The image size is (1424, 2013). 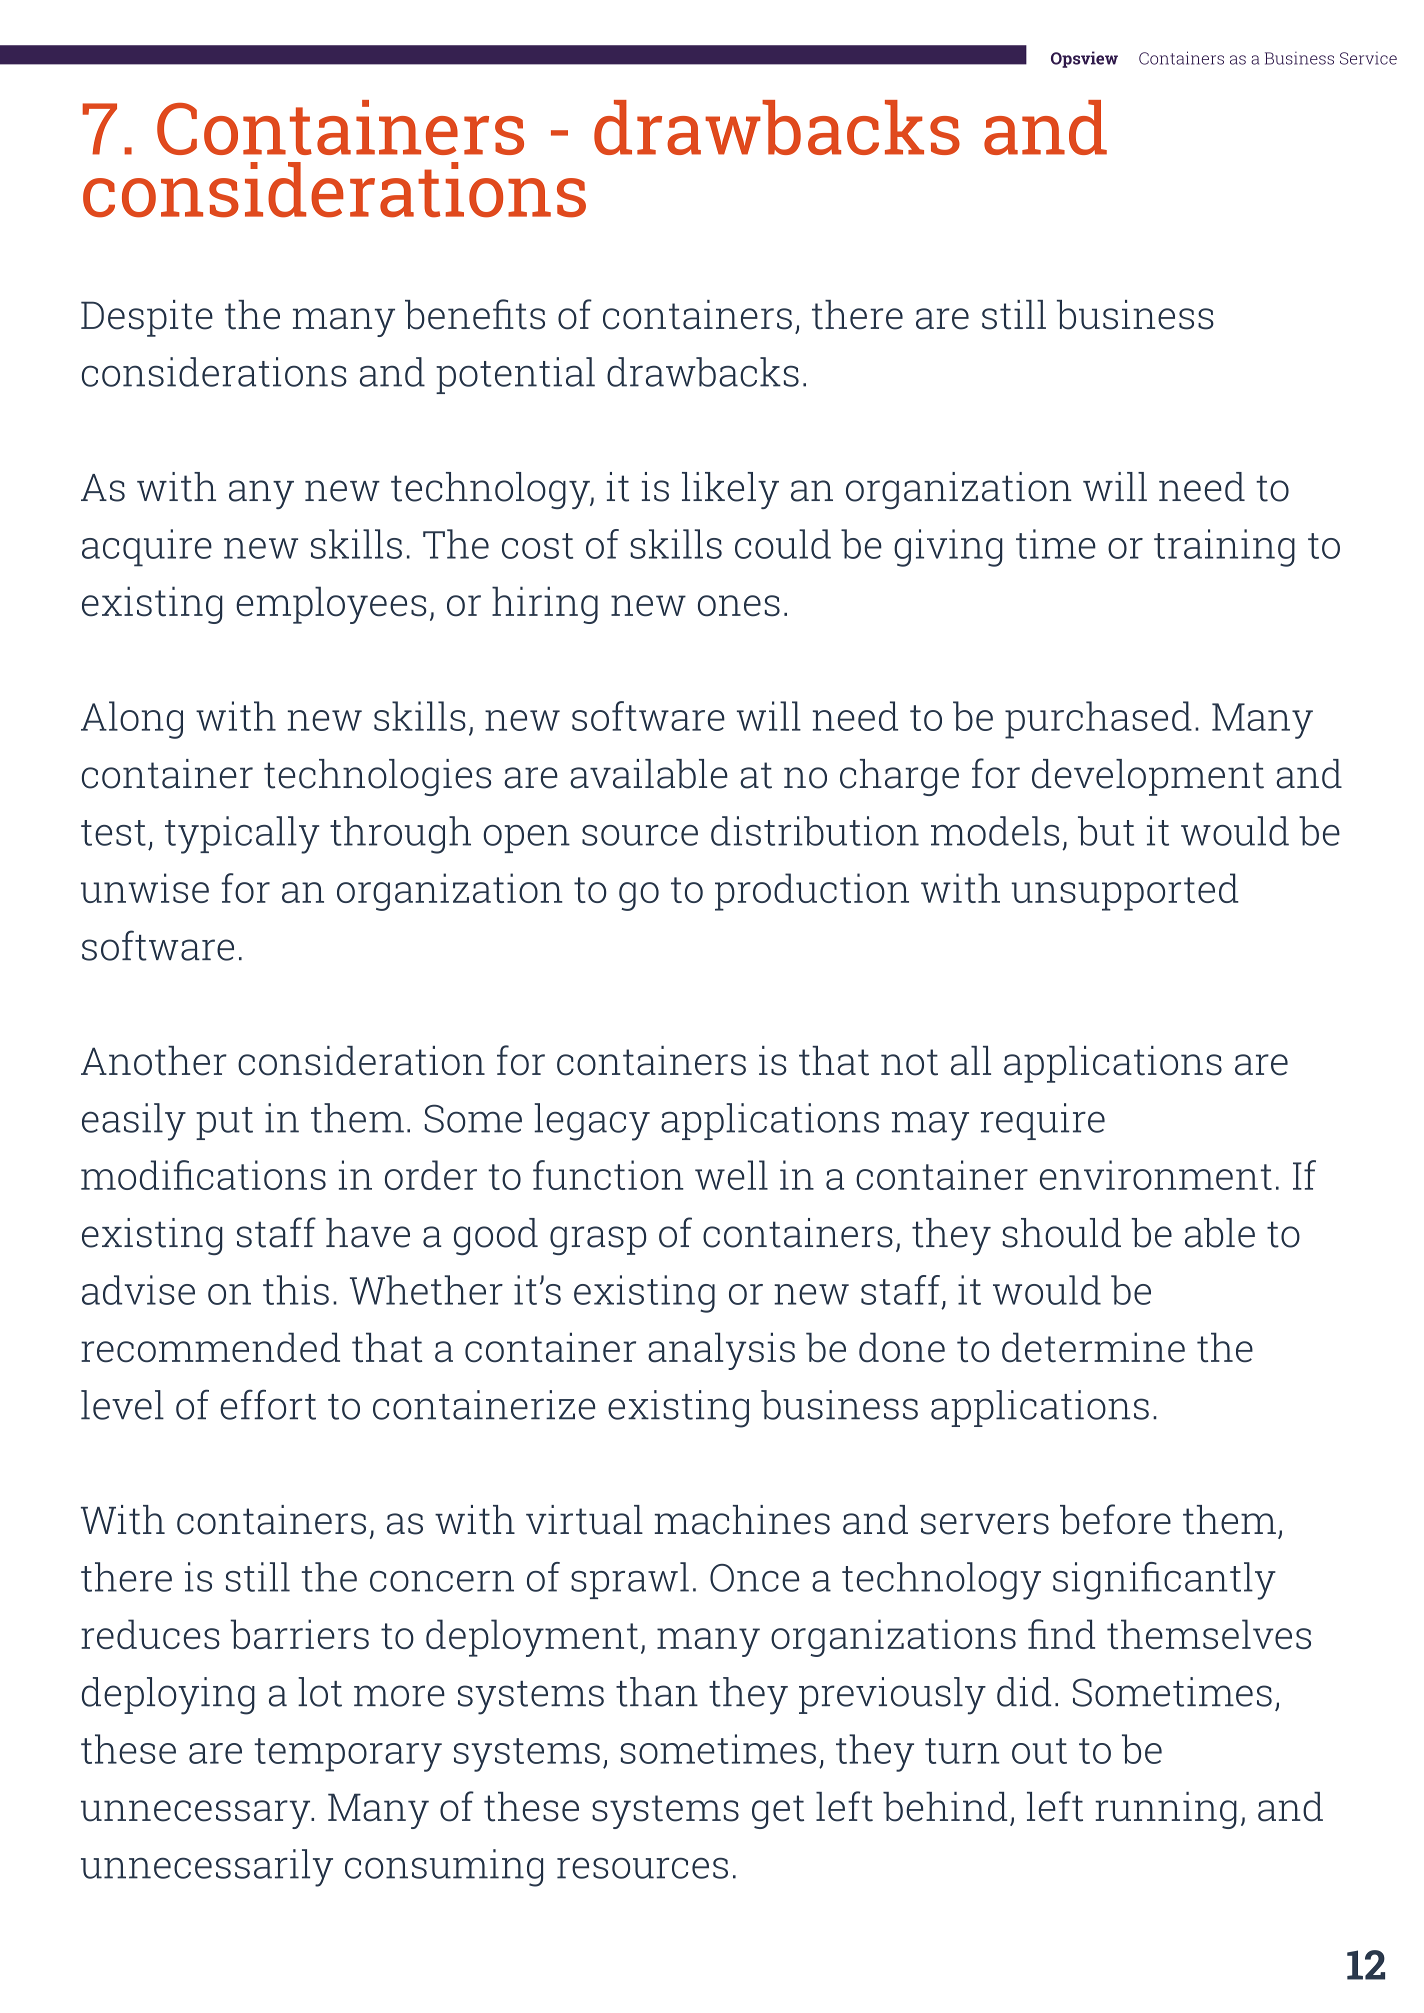 What do you see at coordinates (515, 375) in the document?
I see `potential` at bounding box center [515, 375].
